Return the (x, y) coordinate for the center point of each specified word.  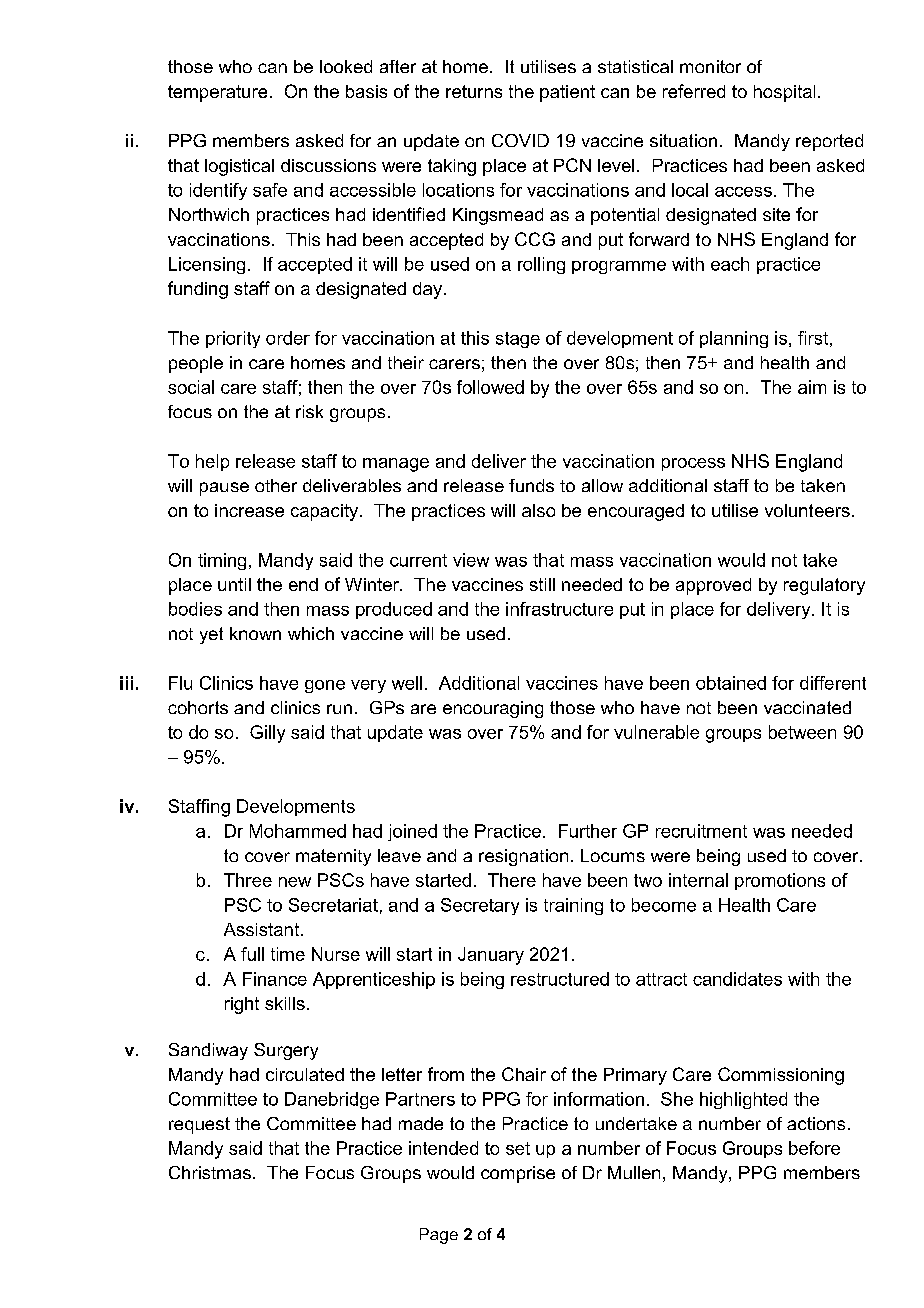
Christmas (210, 1172)
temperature (217, 93)
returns (474, 91)
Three (248, 880)
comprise (518, 1174)
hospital (784, 93)
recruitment (701, 831)
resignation (523, 857)
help (212, 462)
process (693, 464)
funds (531, 485)
